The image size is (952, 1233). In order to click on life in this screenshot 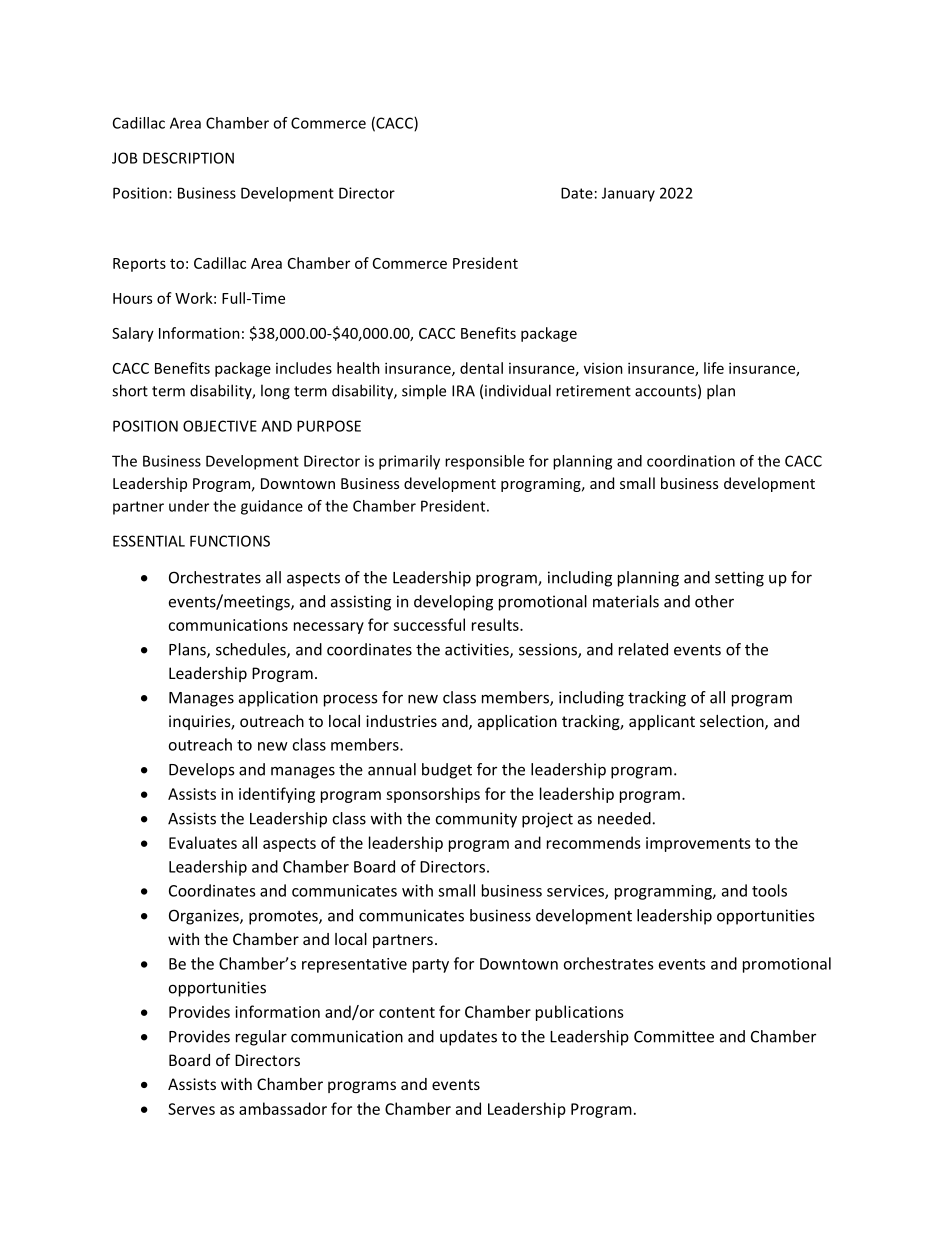, I will do `click(714, 368)`.
